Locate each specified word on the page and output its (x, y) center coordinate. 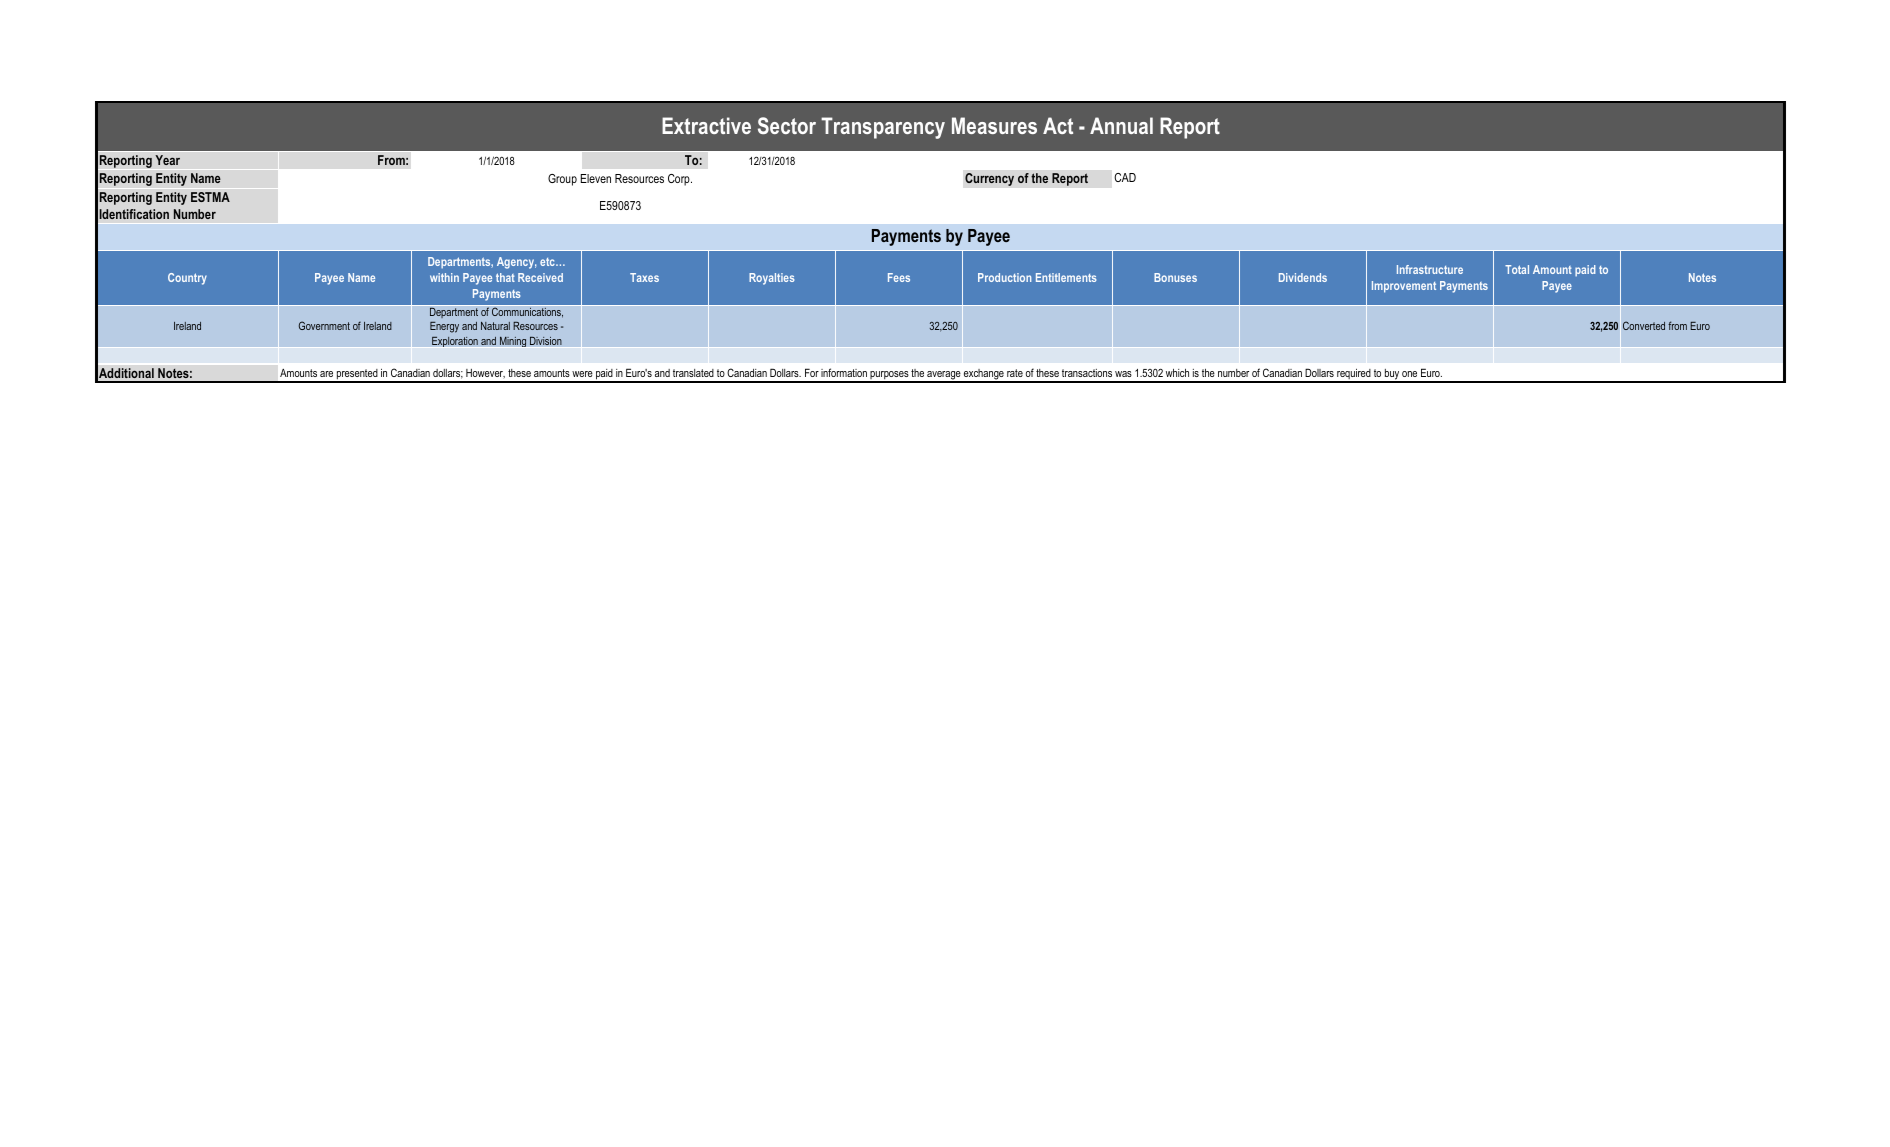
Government (324, 325)
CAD (1125, 177)
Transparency (883, 128)
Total (1517, 269)
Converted (1644, 325)
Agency (516, 263)
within (444, 277)
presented (357, 375)
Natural (495, 326)
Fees (899, 277)
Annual (1121, 125)
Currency (989, 179)
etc (548, 262)
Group (562, 180)
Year (167, 160)
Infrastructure (1430, 269)
